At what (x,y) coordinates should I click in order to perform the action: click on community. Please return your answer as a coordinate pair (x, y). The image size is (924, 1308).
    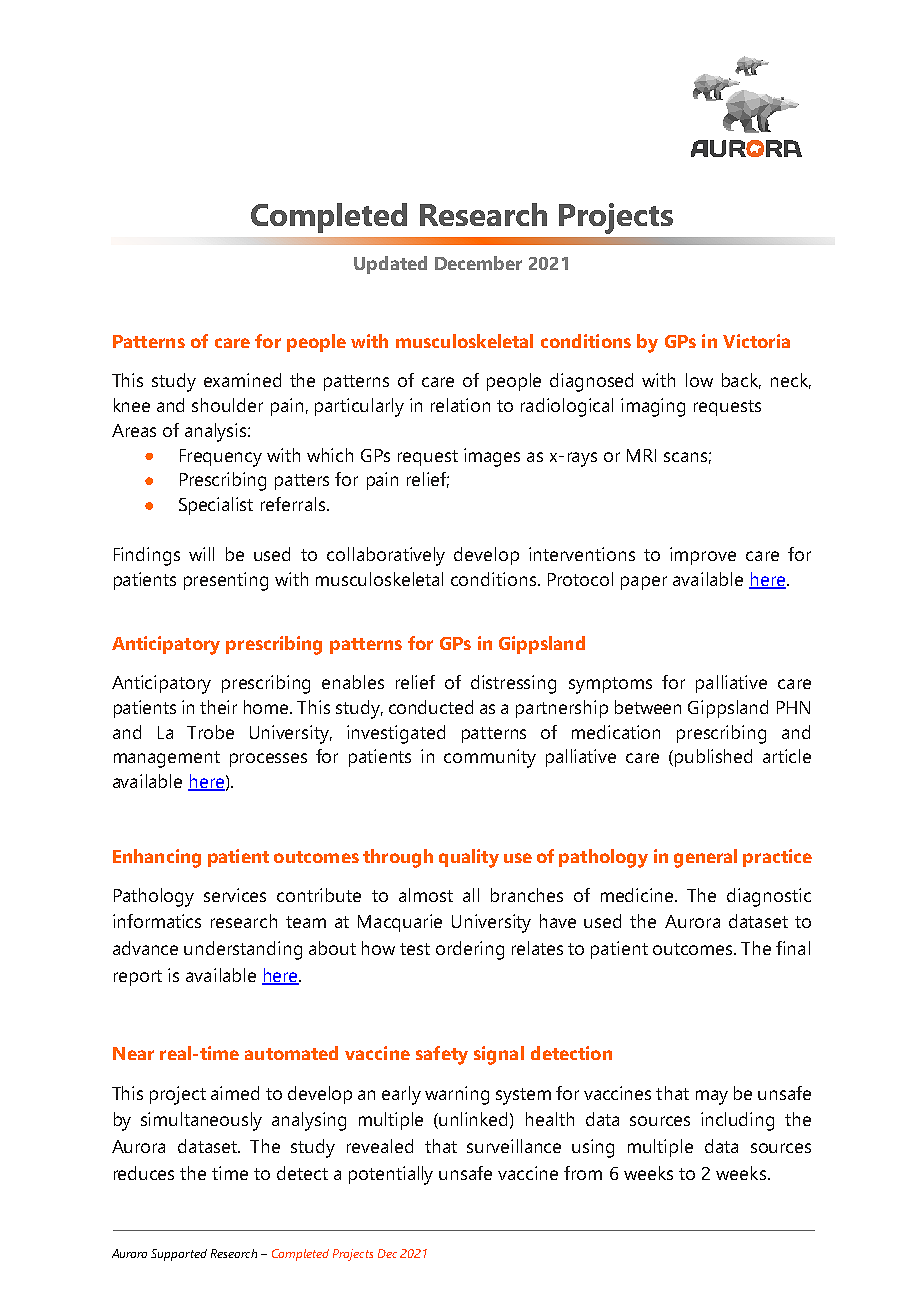
    Looking at the image, I should click on (490, 758).
